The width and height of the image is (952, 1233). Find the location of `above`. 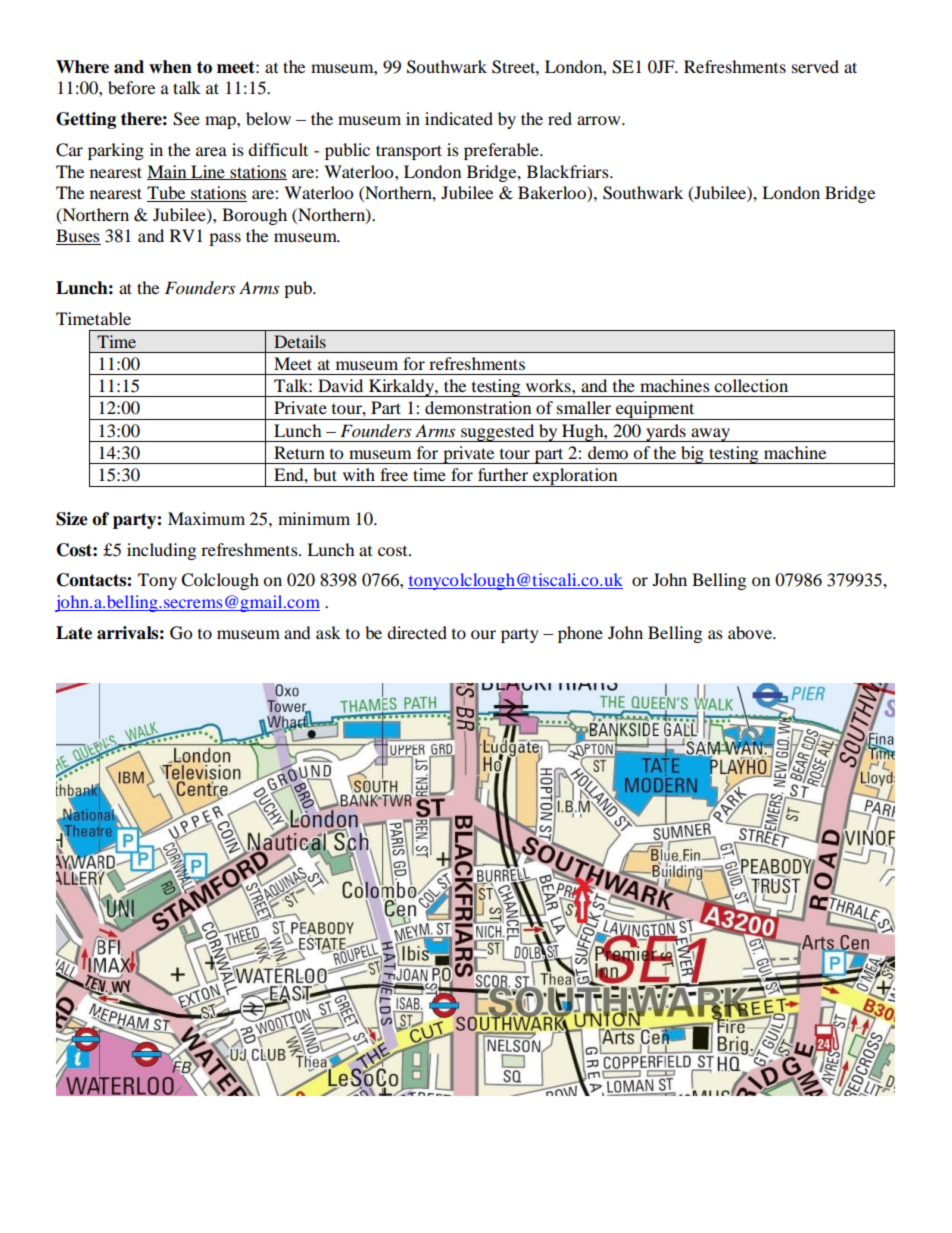

above is located at coordinates (751, 632).
